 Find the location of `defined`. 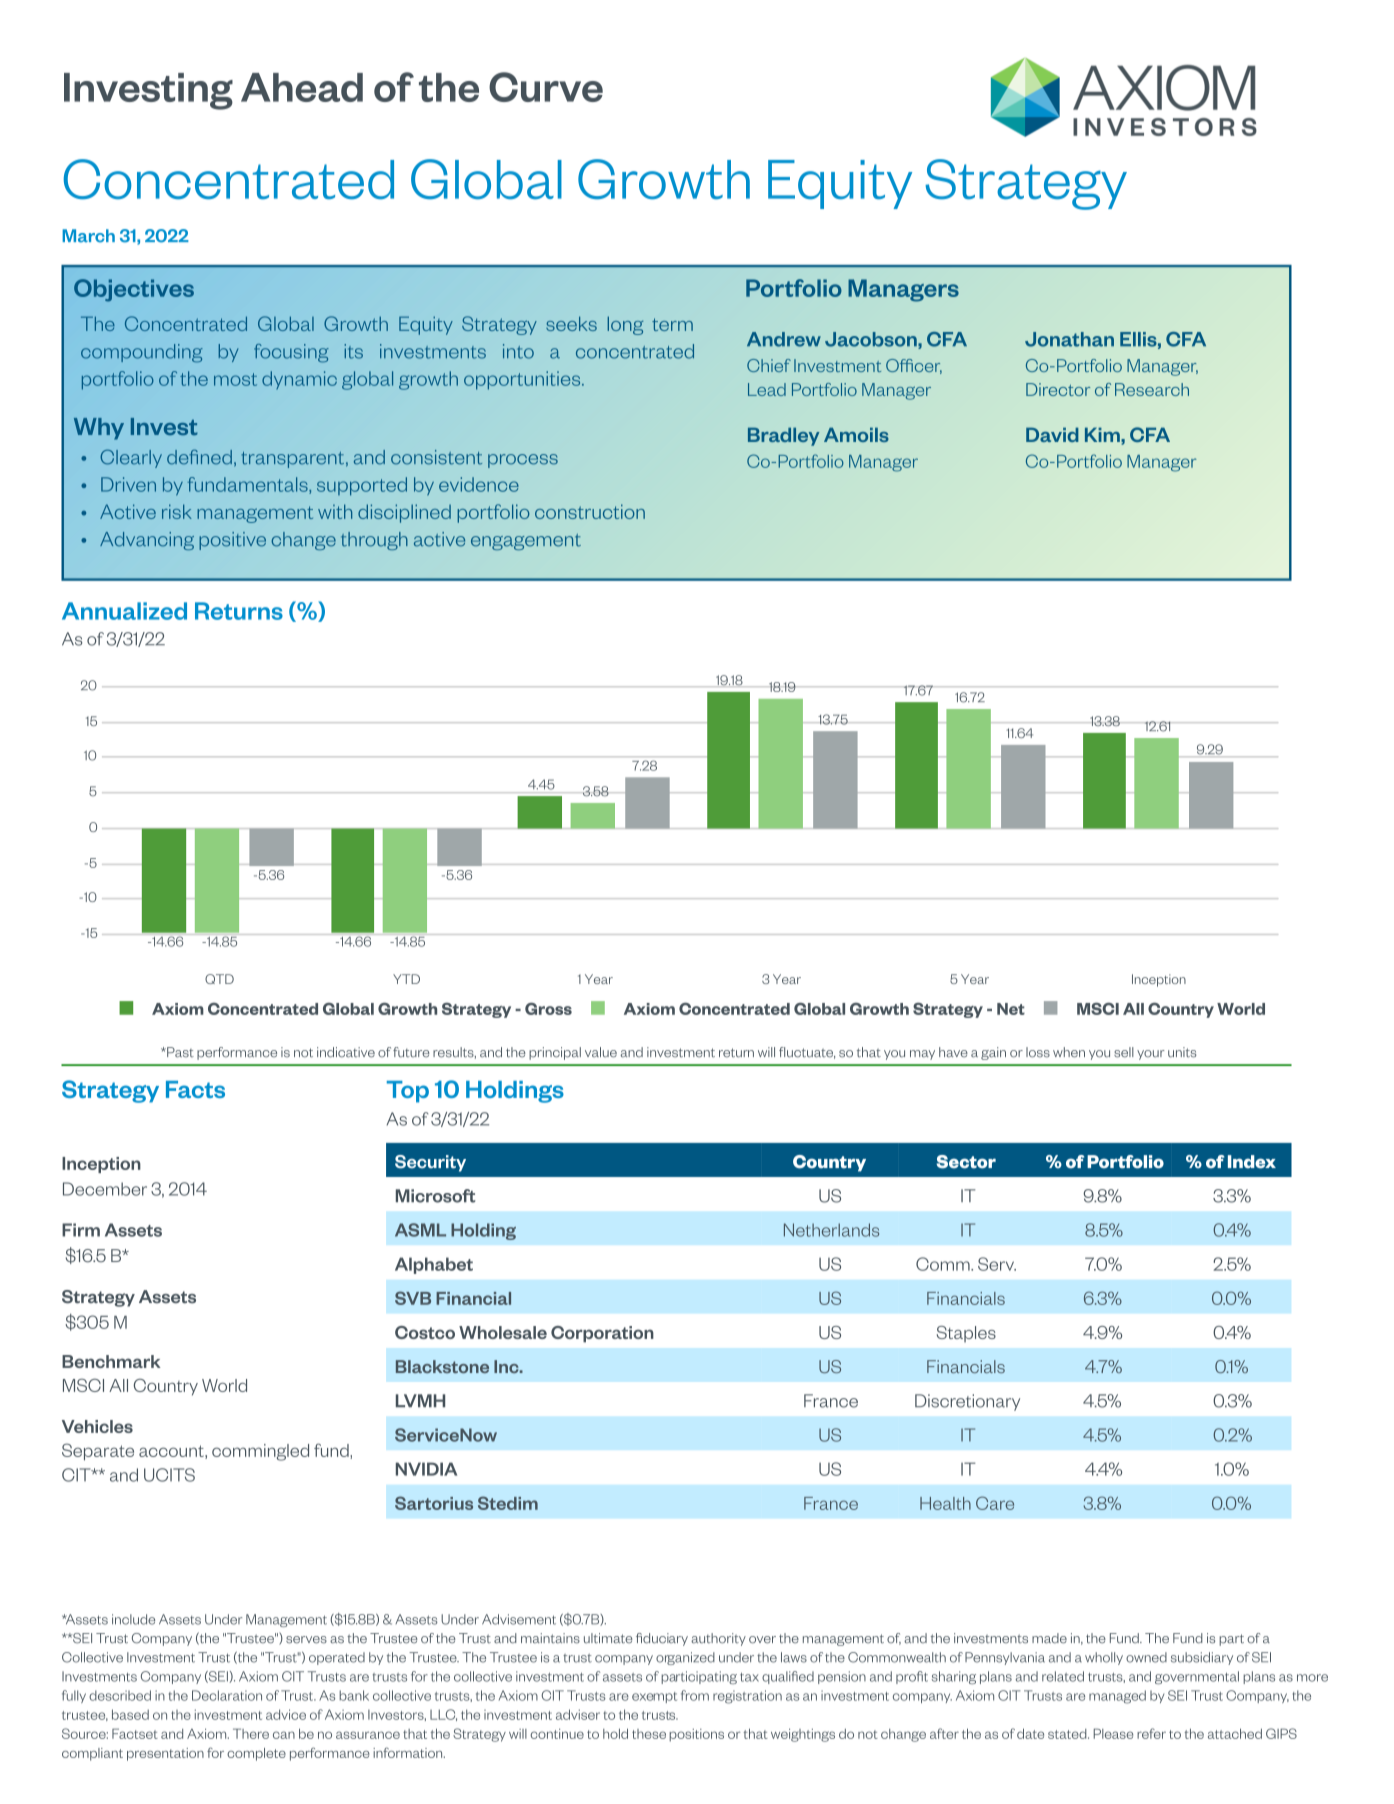

defined is located at coordinates (199, 457).
